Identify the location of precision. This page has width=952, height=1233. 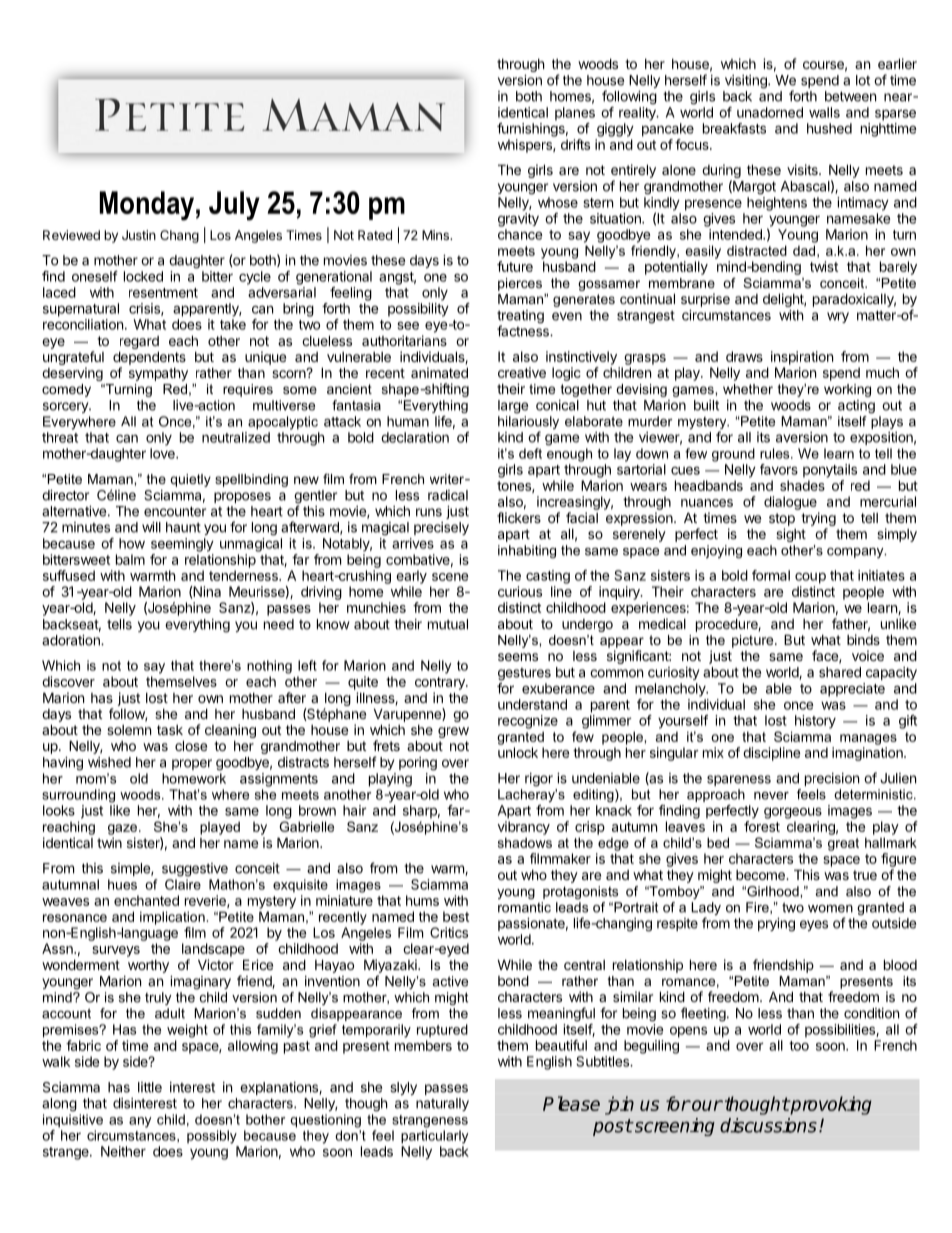
(832, 779).
